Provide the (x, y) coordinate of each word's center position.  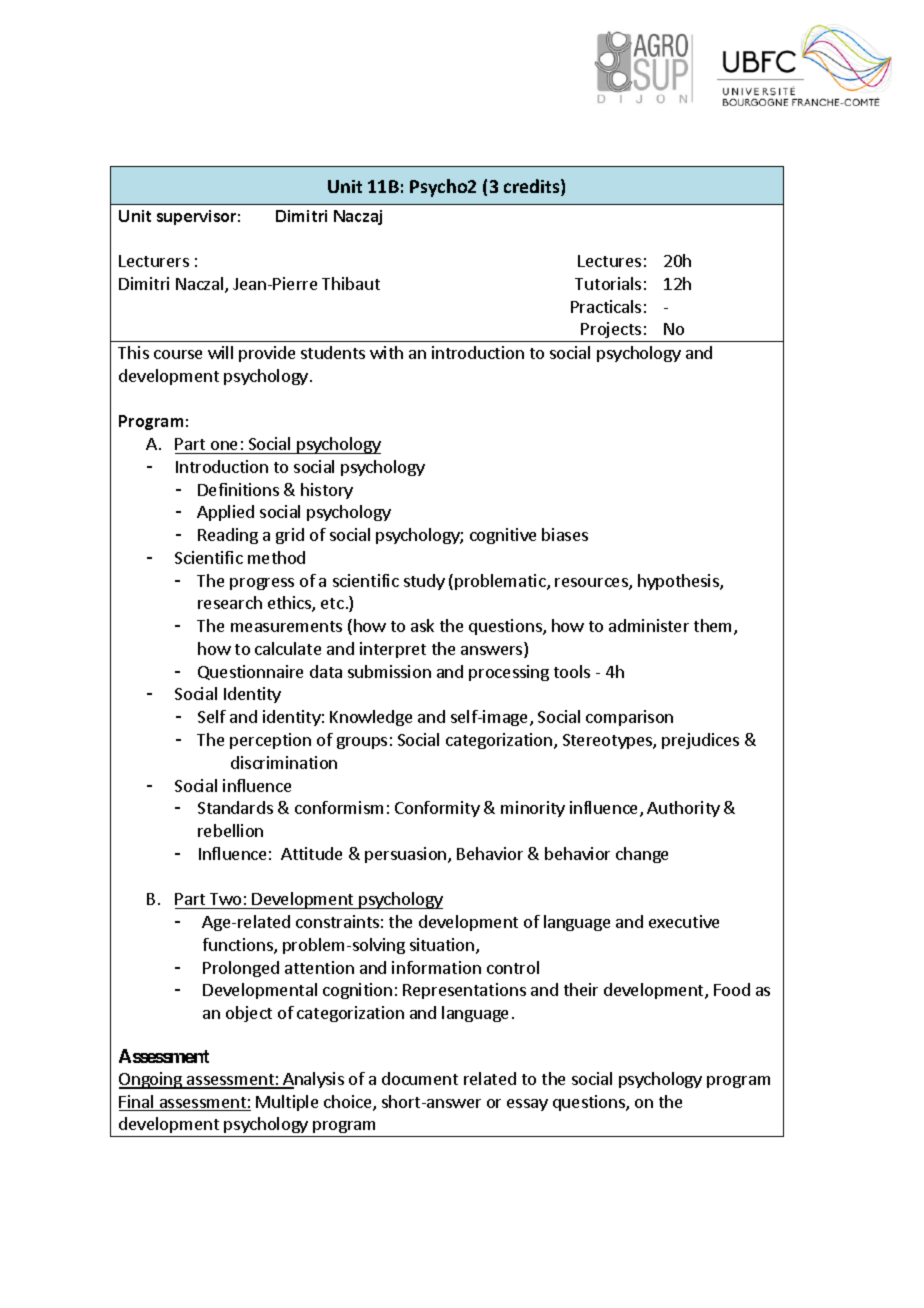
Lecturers (154, 261)
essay (527, 1105)
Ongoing (151, 1080)
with (386, 352)
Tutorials (608, 283)
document (420, 1078)
